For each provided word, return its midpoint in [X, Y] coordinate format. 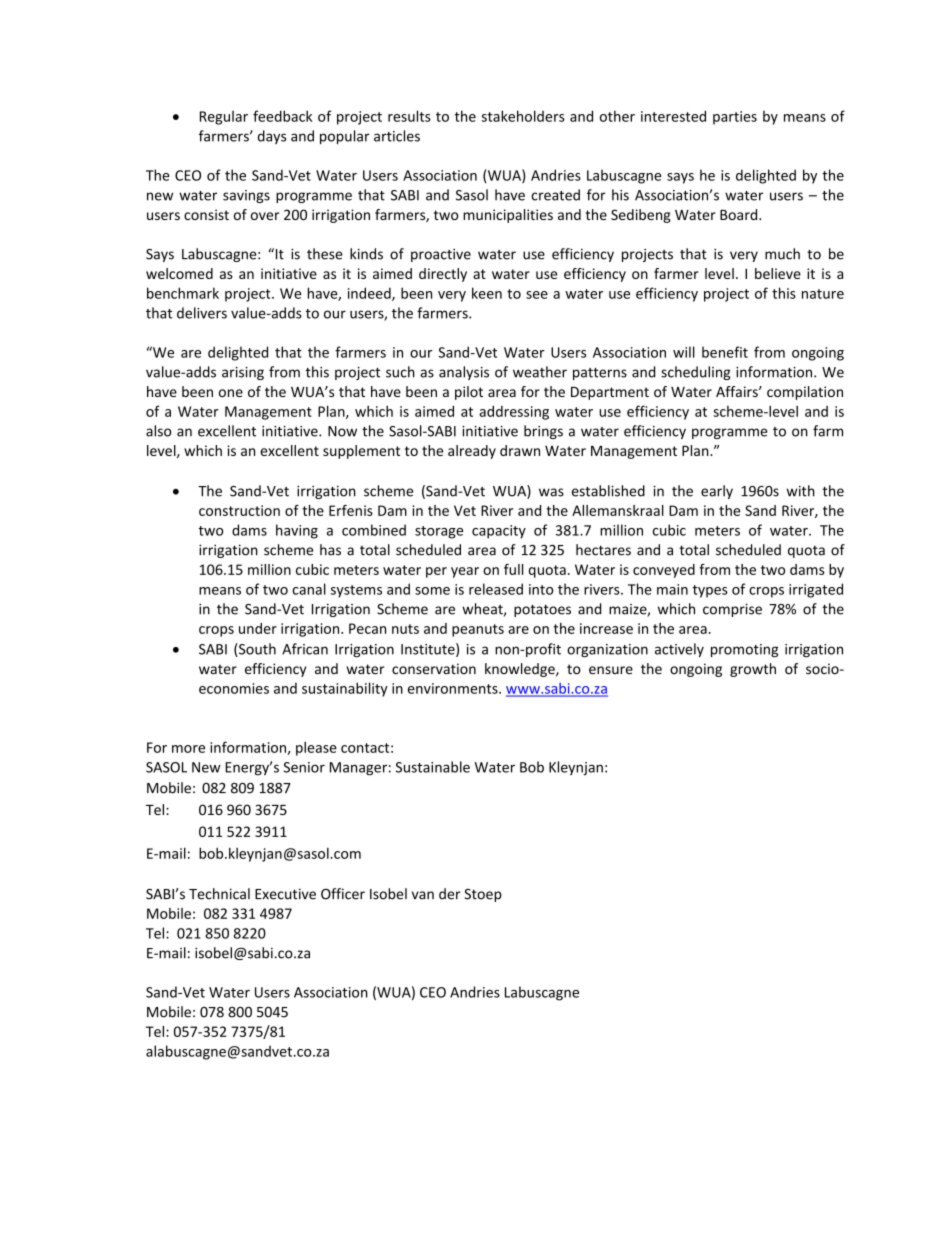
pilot [469, 393]
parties [735, 118]
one [231, 393]
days [272, 137]
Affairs [738, 391]
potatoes [542, 610]
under [258, 628]
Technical [219, 894]
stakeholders [523, 116]
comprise [732, 610]
